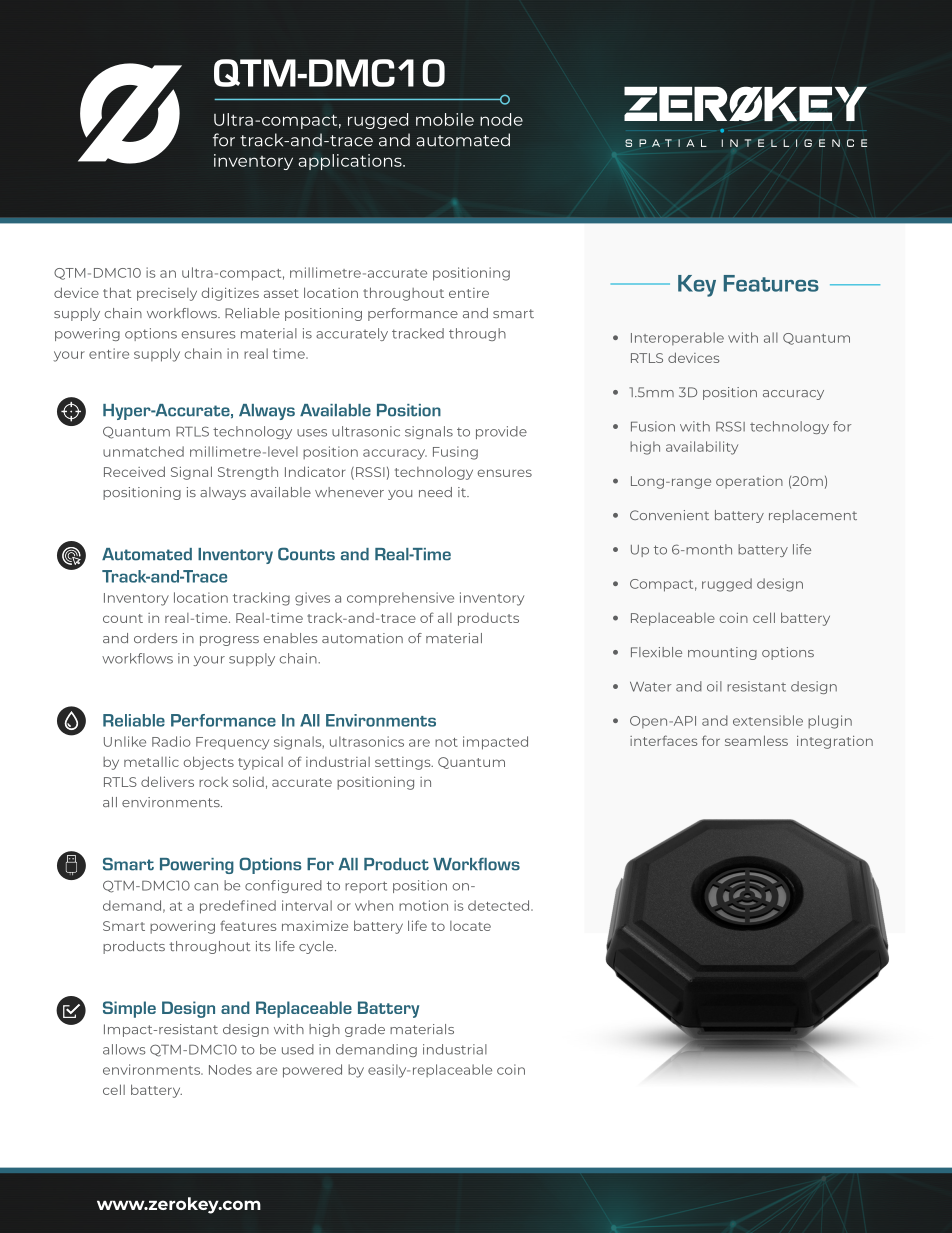  Describe the element at coordinates (445, 119) in the page. I see `mobile` at that location.
